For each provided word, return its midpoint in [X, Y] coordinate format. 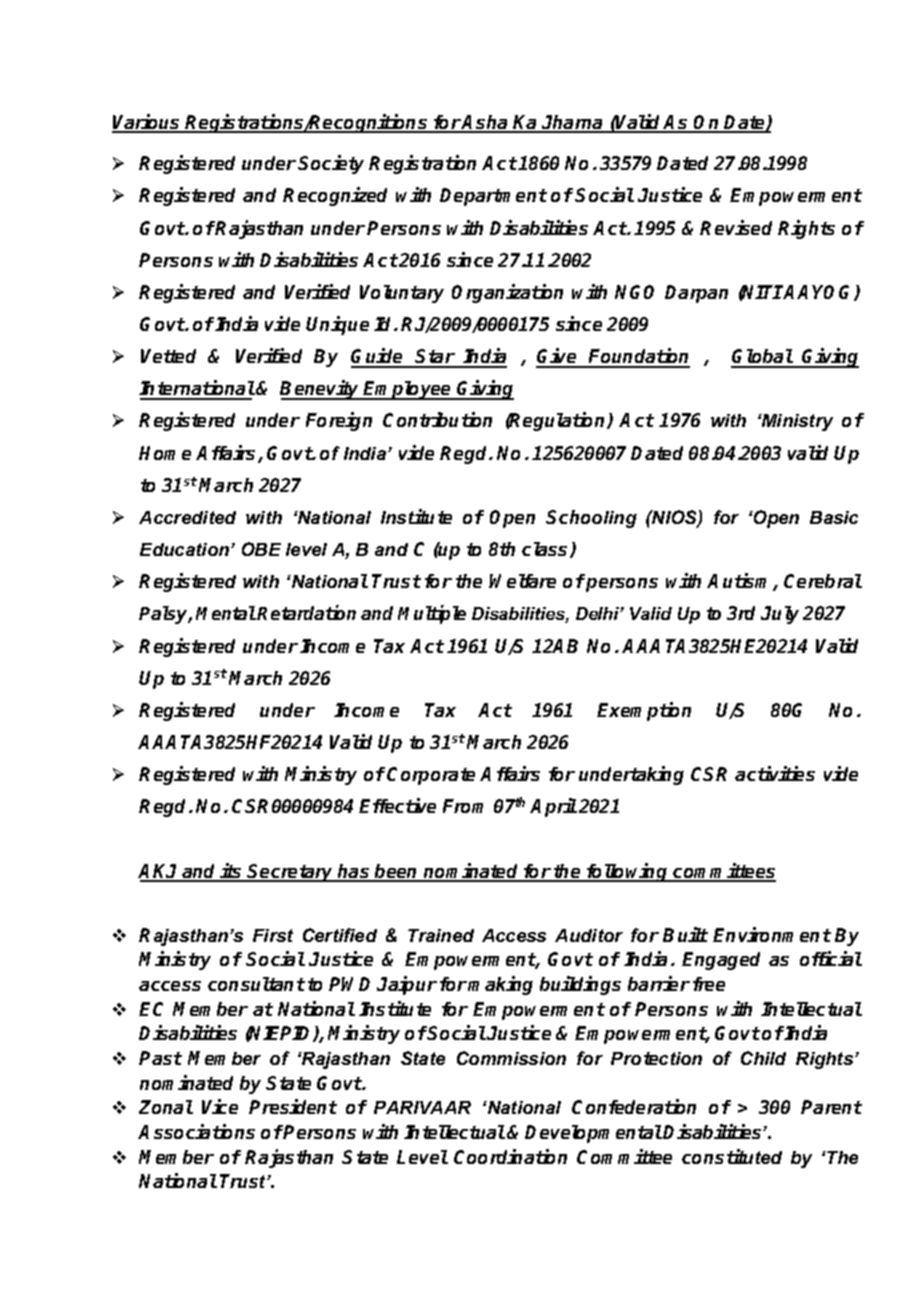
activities [775, 773]
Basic [834, 517]
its [232, 872]
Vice [220, 1106]
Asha [486, 123]
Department [493, 197]
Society [331, 164]
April [553, 807]
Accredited [187, 517]
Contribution [437, 419]
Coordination [510, 1156]
